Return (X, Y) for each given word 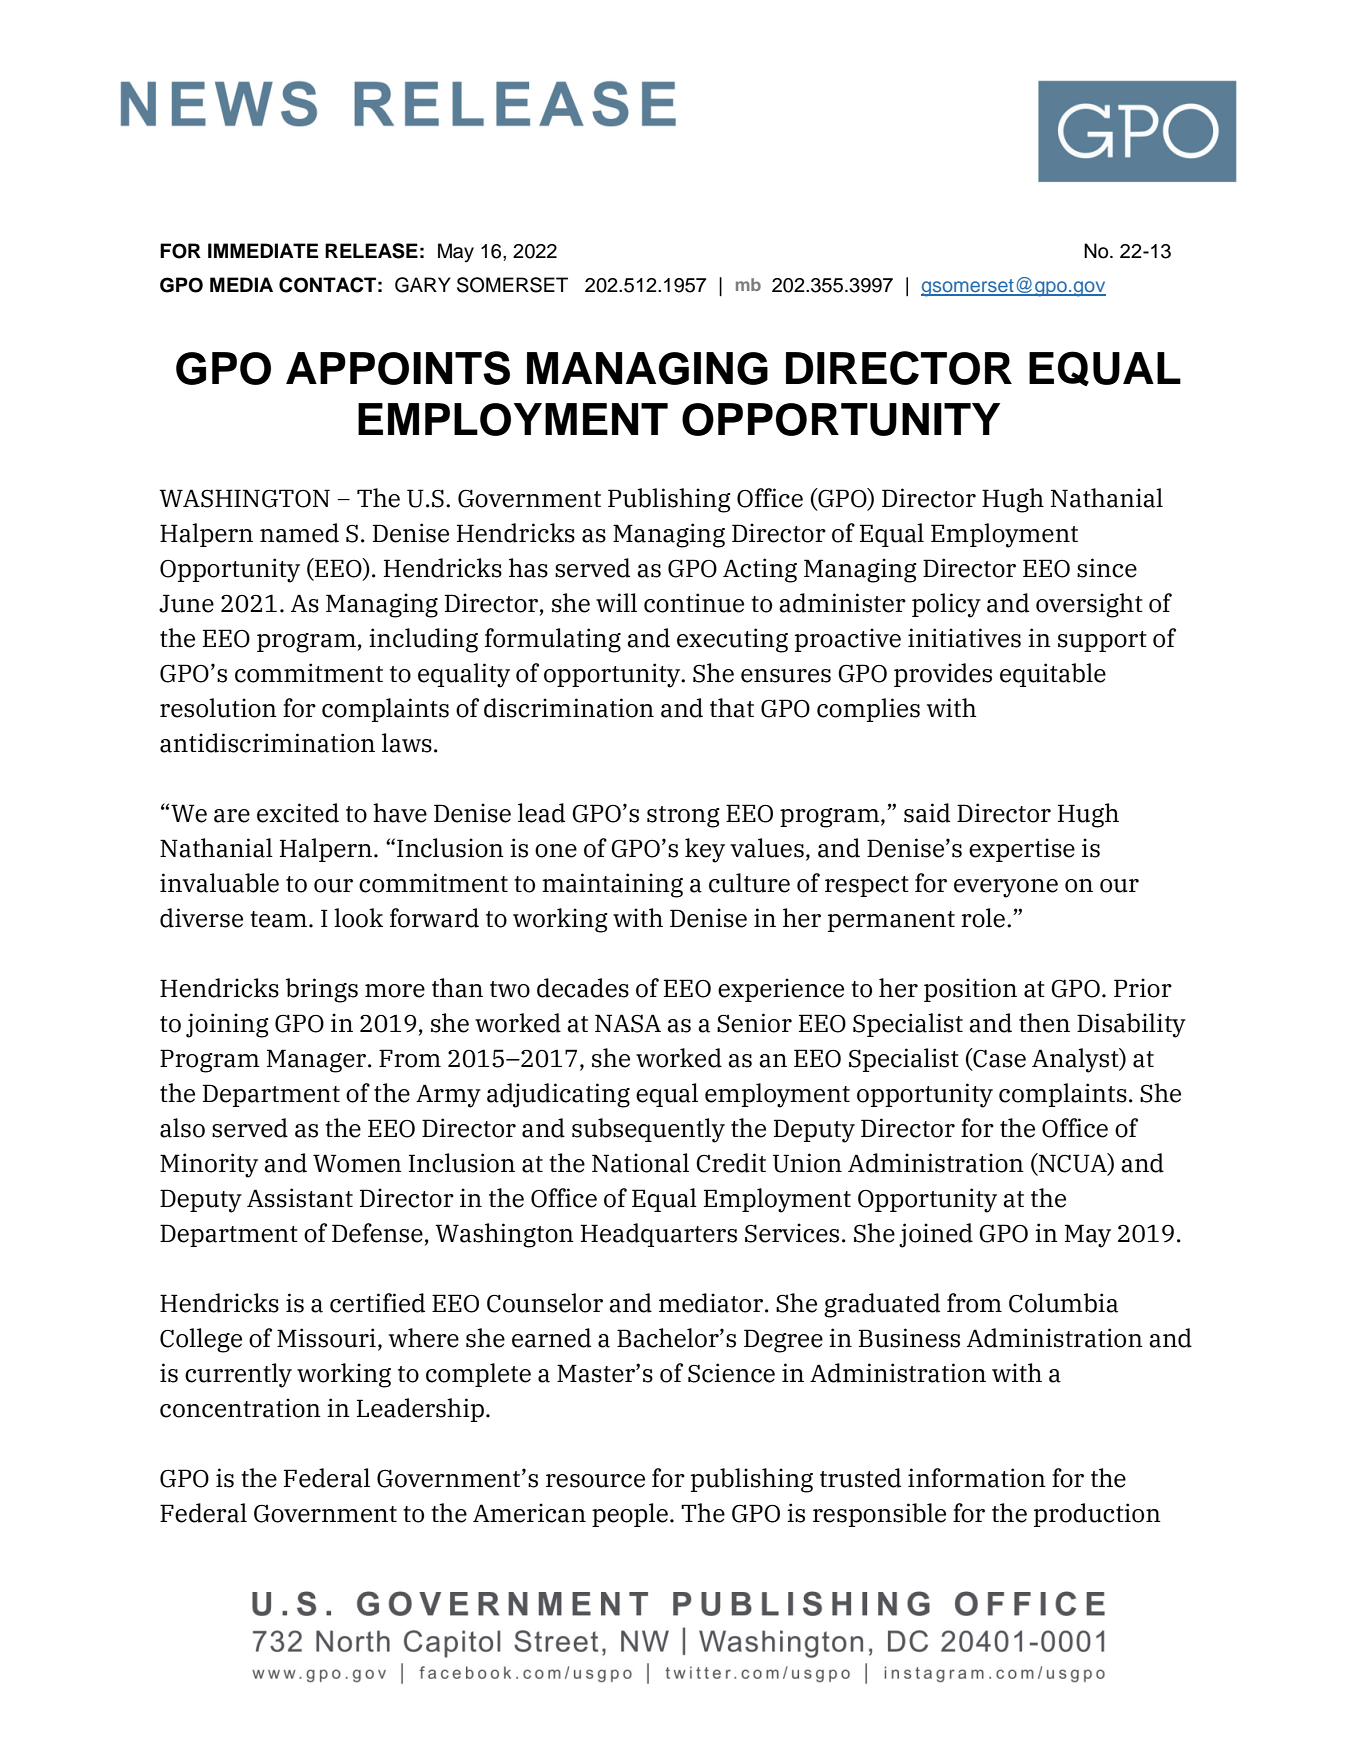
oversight (1089, 605)
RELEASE (371, 251)
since (1107, 568)
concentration (240, 1408)
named (299, 533)
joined (936, 1235)
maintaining (612, 885)
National (640, 1163)
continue (694, 603)
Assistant (300, 1198)
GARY (423, 285)
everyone (1006, 888)
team (280, 919)
